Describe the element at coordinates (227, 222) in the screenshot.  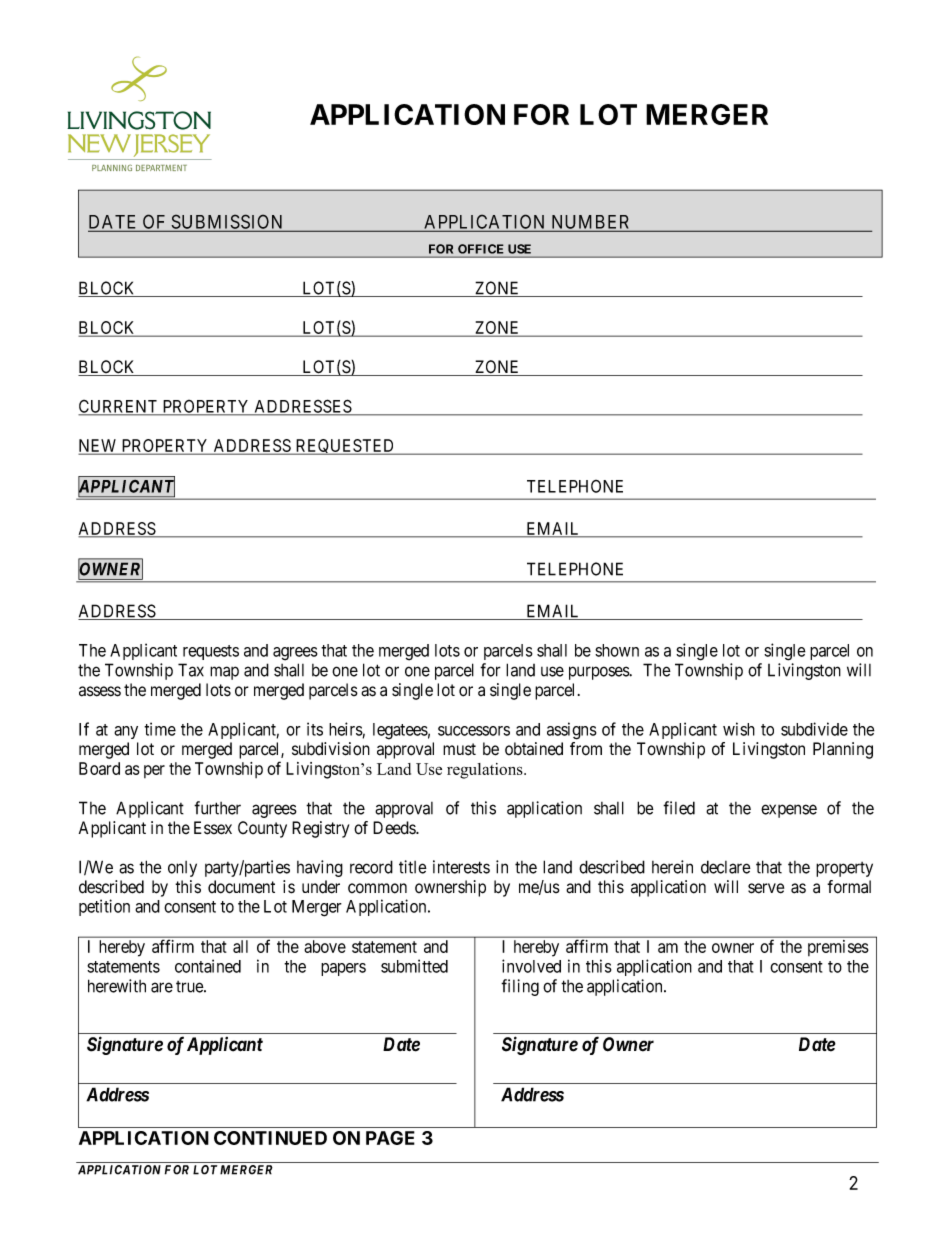
I see `SUBMISSION` at that location.
